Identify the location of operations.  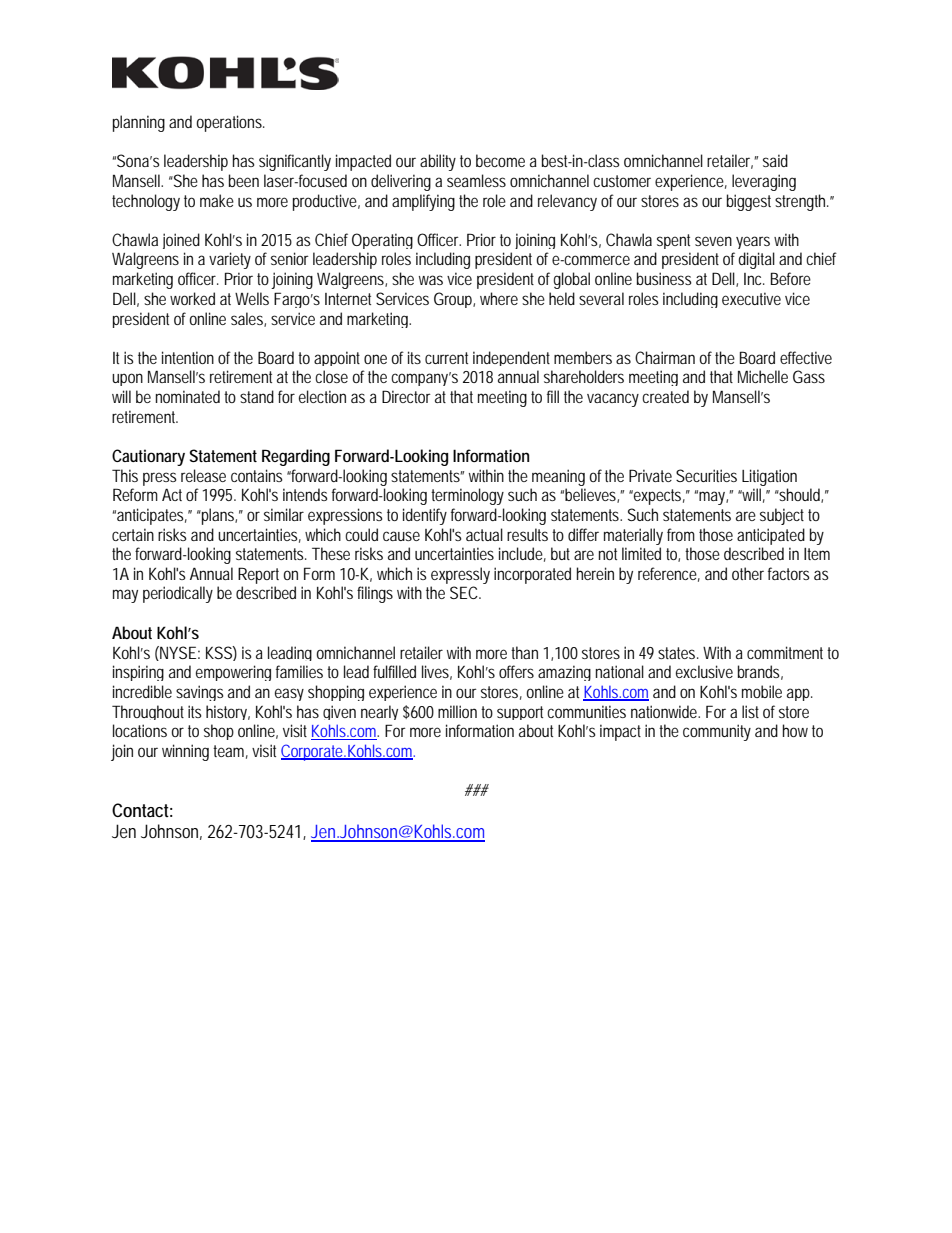
(230, 123).
